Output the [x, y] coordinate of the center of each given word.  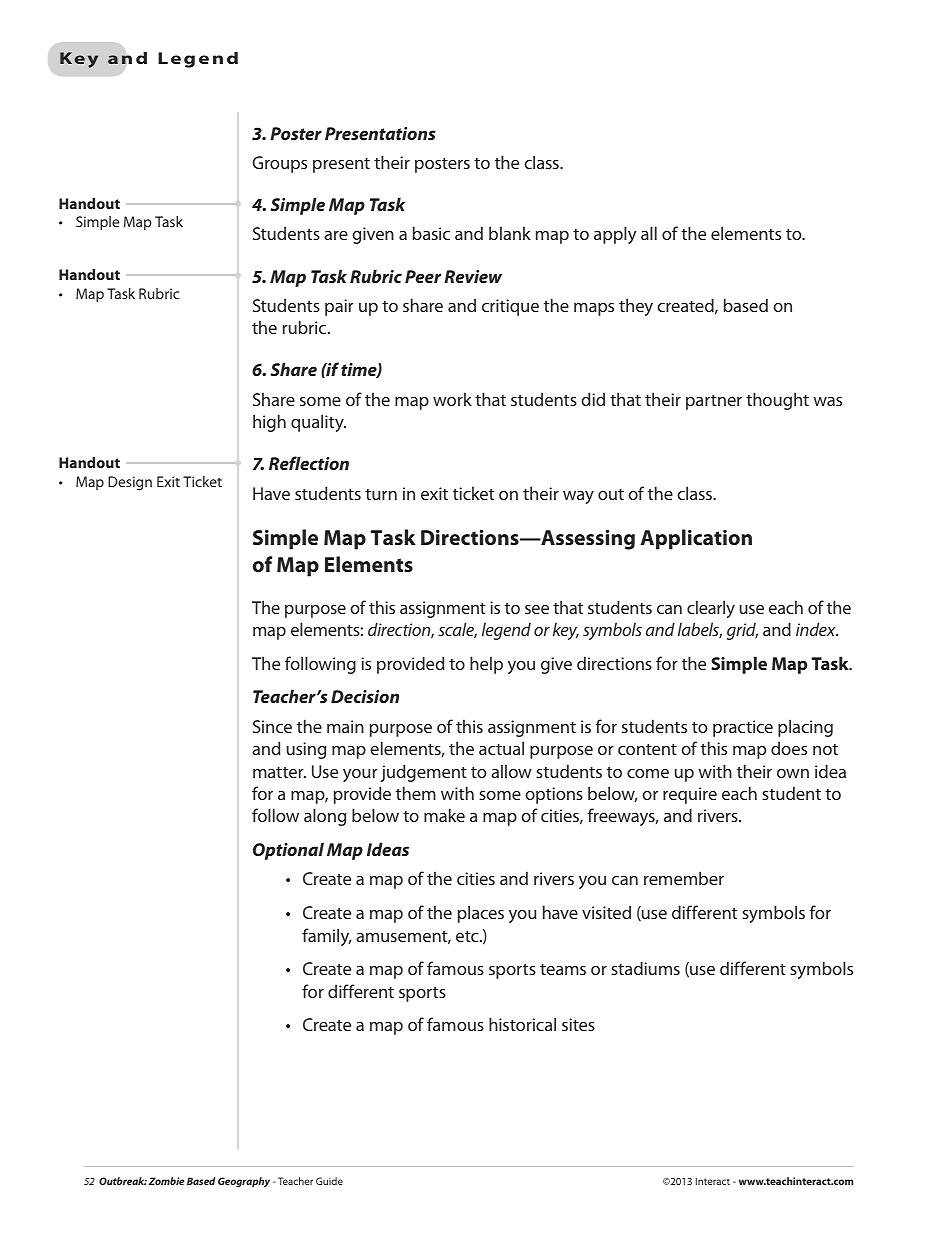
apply [615, 235]
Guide [329, 1181]
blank [510, 233]
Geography [244, 1182]
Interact [713, 1181]
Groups [279, 164]
